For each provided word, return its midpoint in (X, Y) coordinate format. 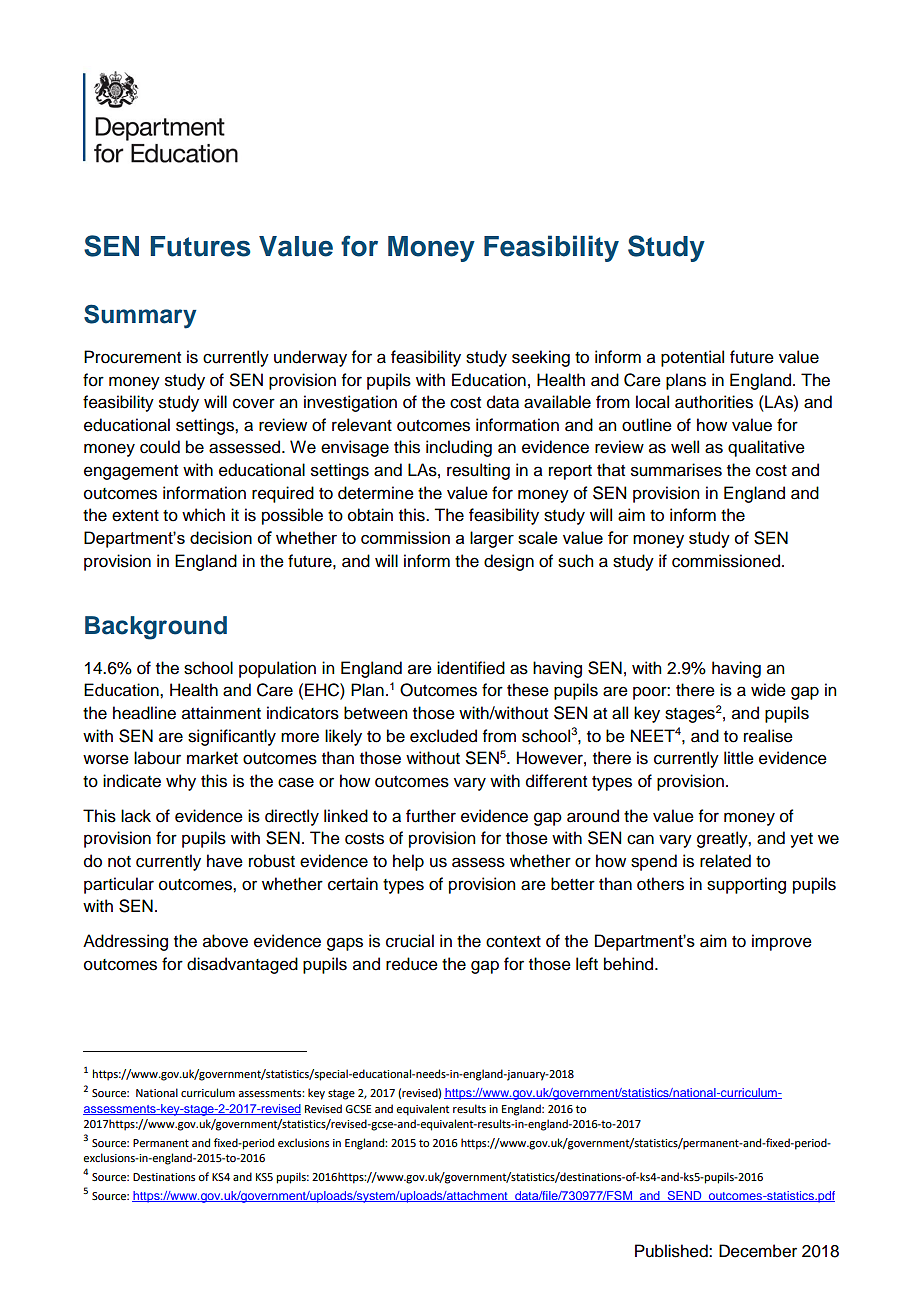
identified (471, 668)
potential (692, 358)
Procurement (132, 357)
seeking (541, 358)
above (225, 941)
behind (630, 964)
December (758, 1251)
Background (156, 628)
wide (768, 690)
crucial (410, 941)
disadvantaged (242, 965)
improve (782, 942)
